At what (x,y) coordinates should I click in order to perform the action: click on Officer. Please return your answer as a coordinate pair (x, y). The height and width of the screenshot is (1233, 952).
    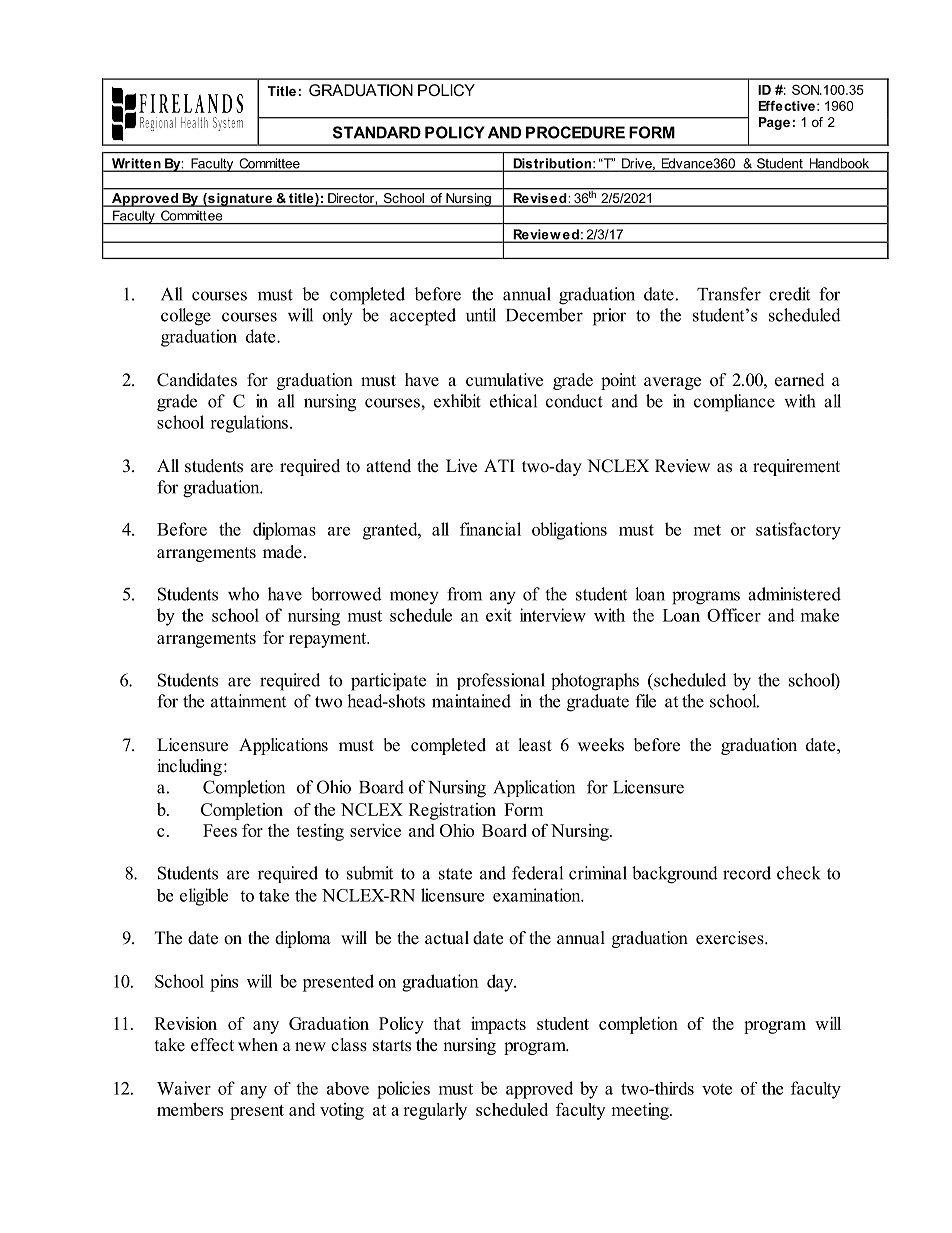
    Looking at the image, I should click on (734, 615).
